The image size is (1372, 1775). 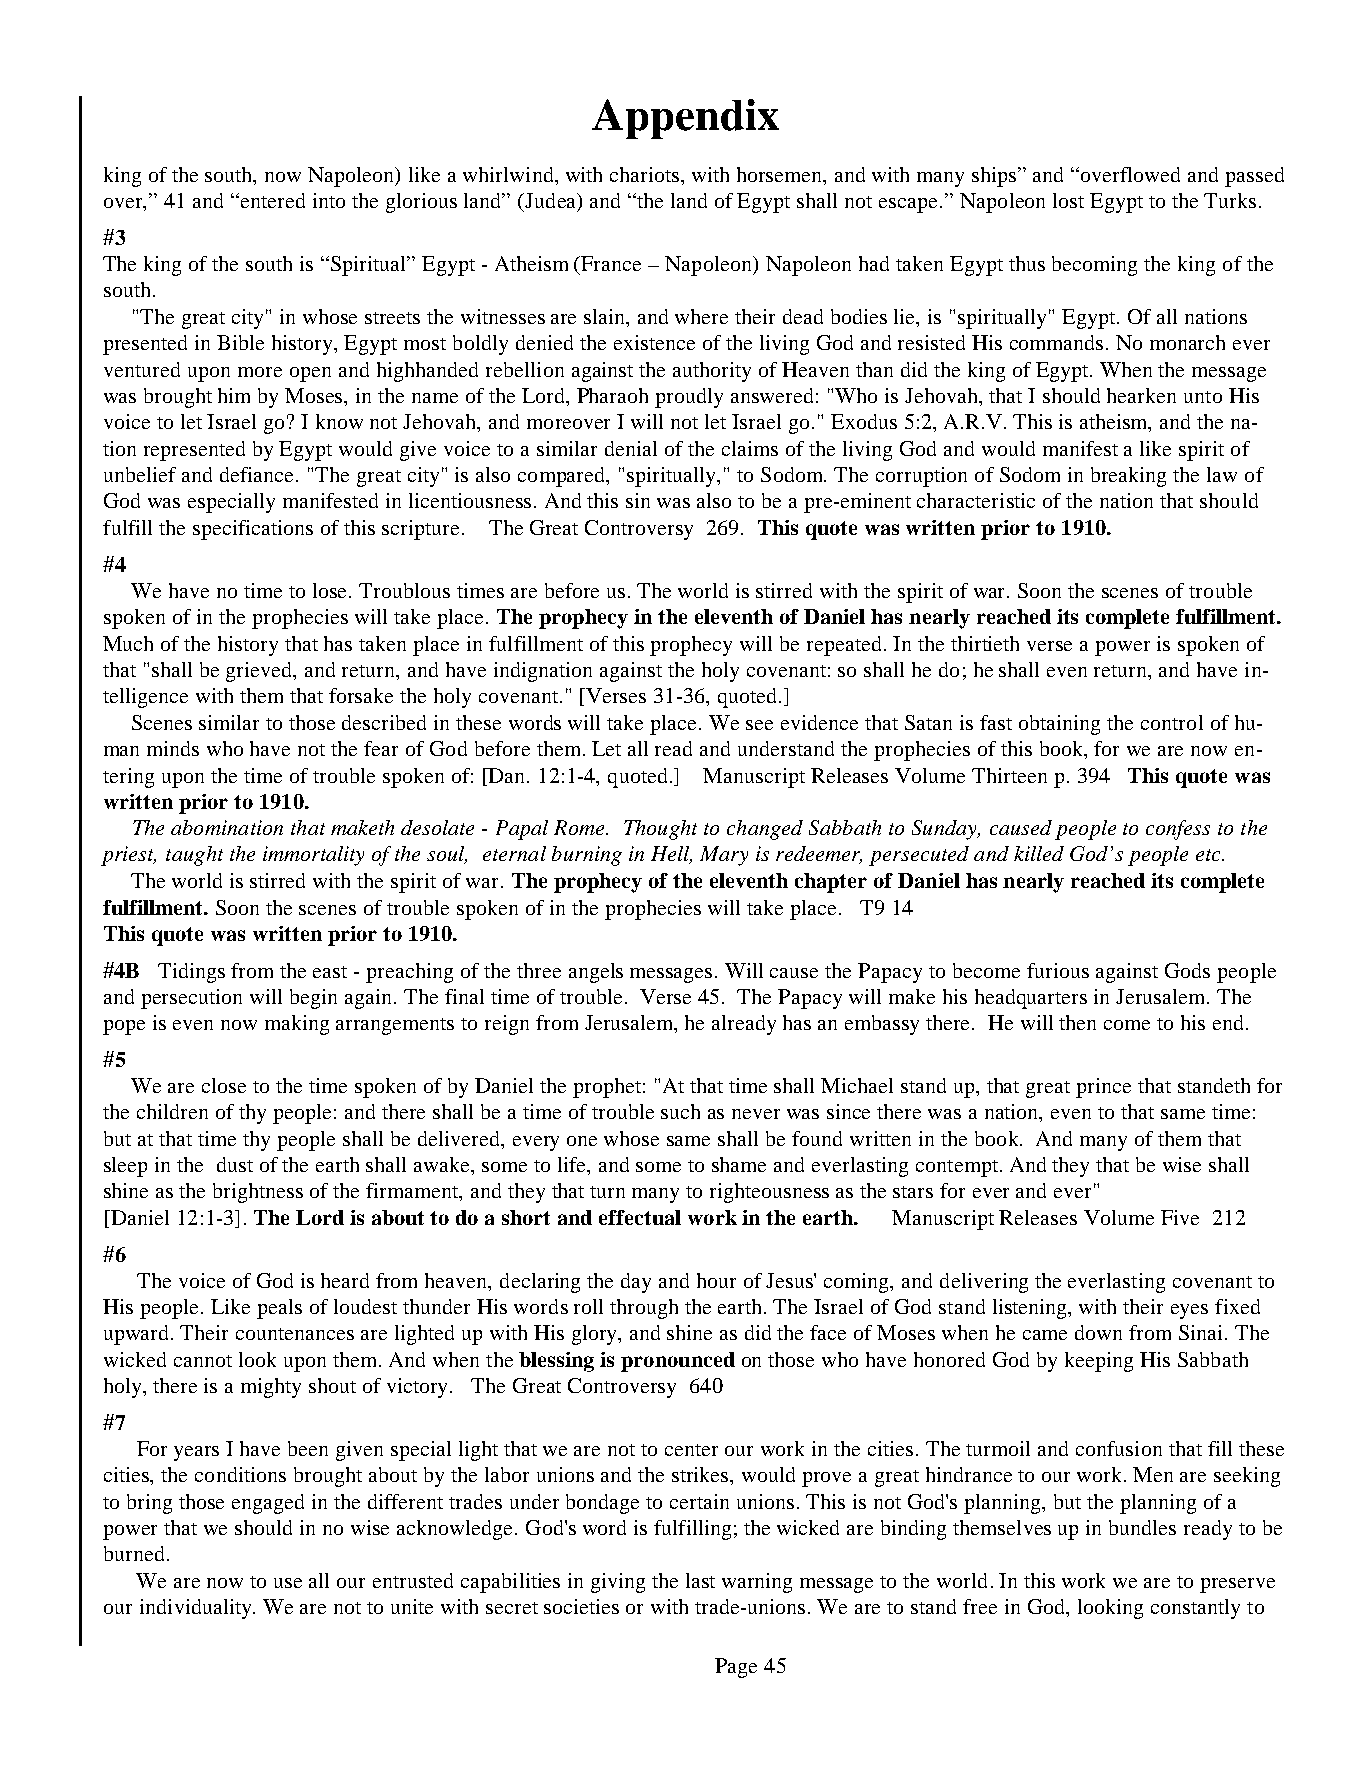 I want to click on killed, so click(x=1039, y=853).
